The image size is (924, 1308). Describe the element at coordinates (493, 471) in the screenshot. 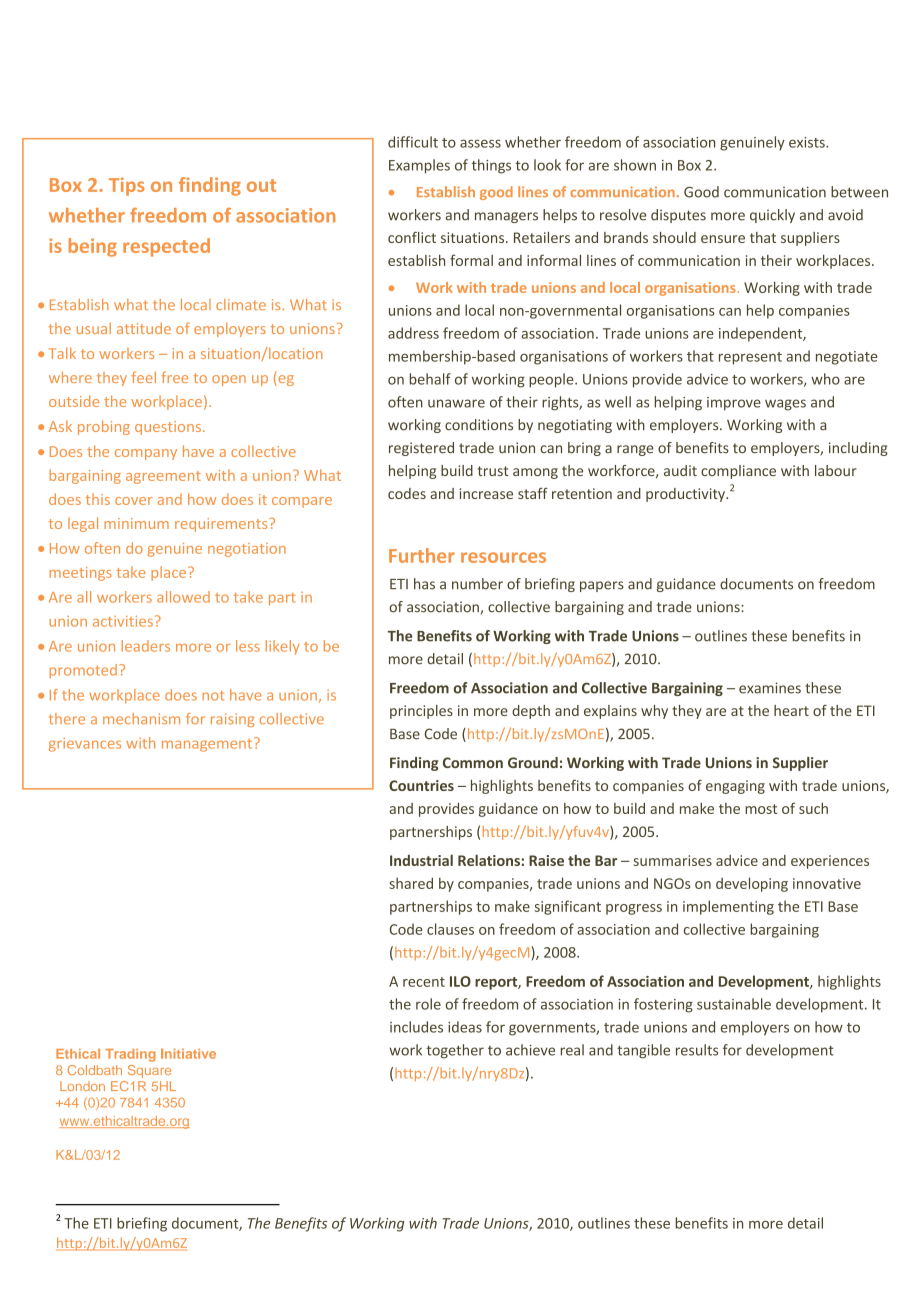

I see `trust` at that location.
